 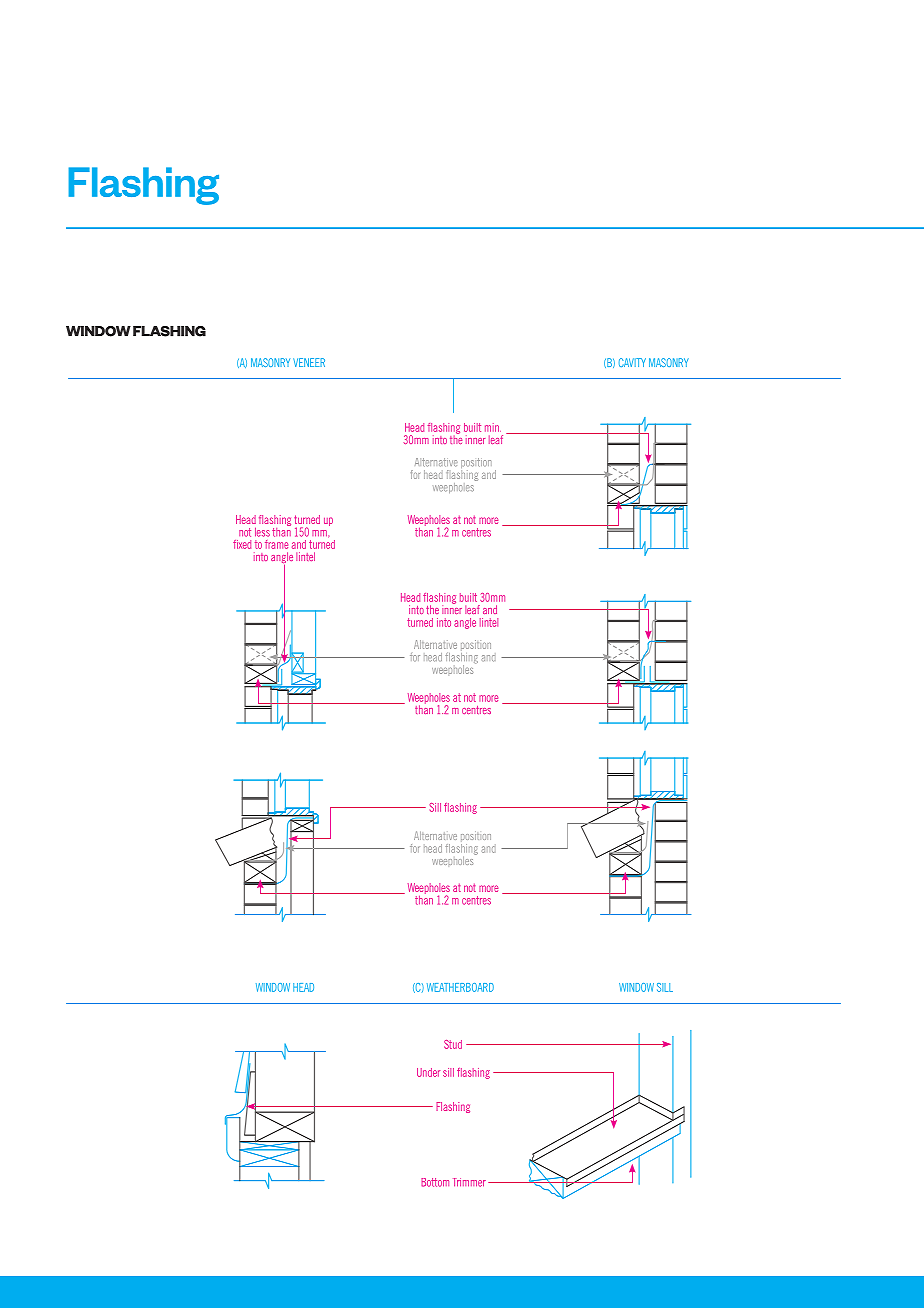 What do you see at coordinates (632, 362) in the page?
I see `CAVITY` at bounding box center [632, 362].
